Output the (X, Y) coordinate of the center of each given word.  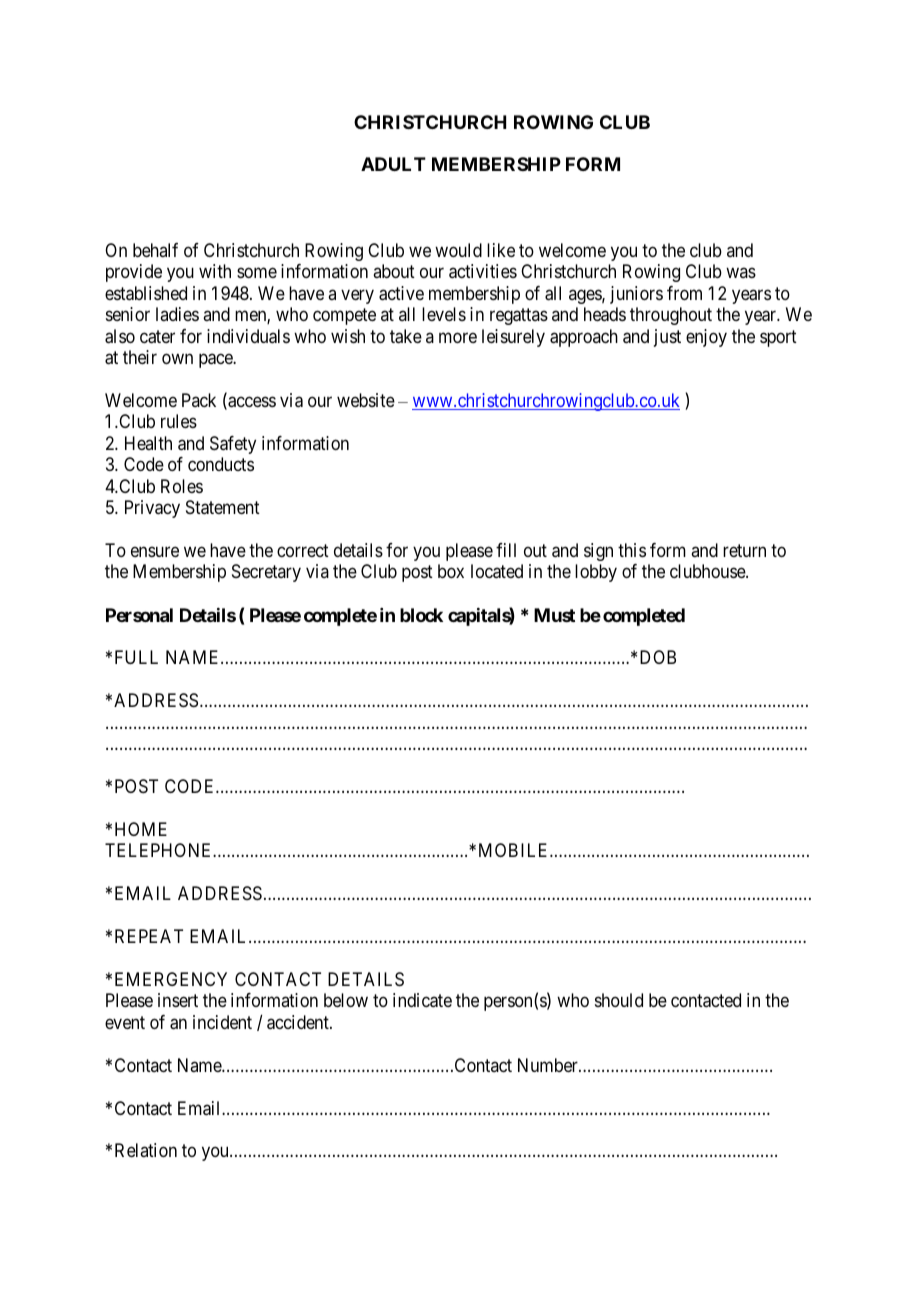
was (741, 273)
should (619, 1000)
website (366, 400)
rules (179, 421)
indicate (422, 1000)
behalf (155, 250)
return (744, 550)
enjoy (706, 338)
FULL (136, 657)
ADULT (393, 164)
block (421, 615)
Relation (146, 1150)
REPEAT (149, 936)
